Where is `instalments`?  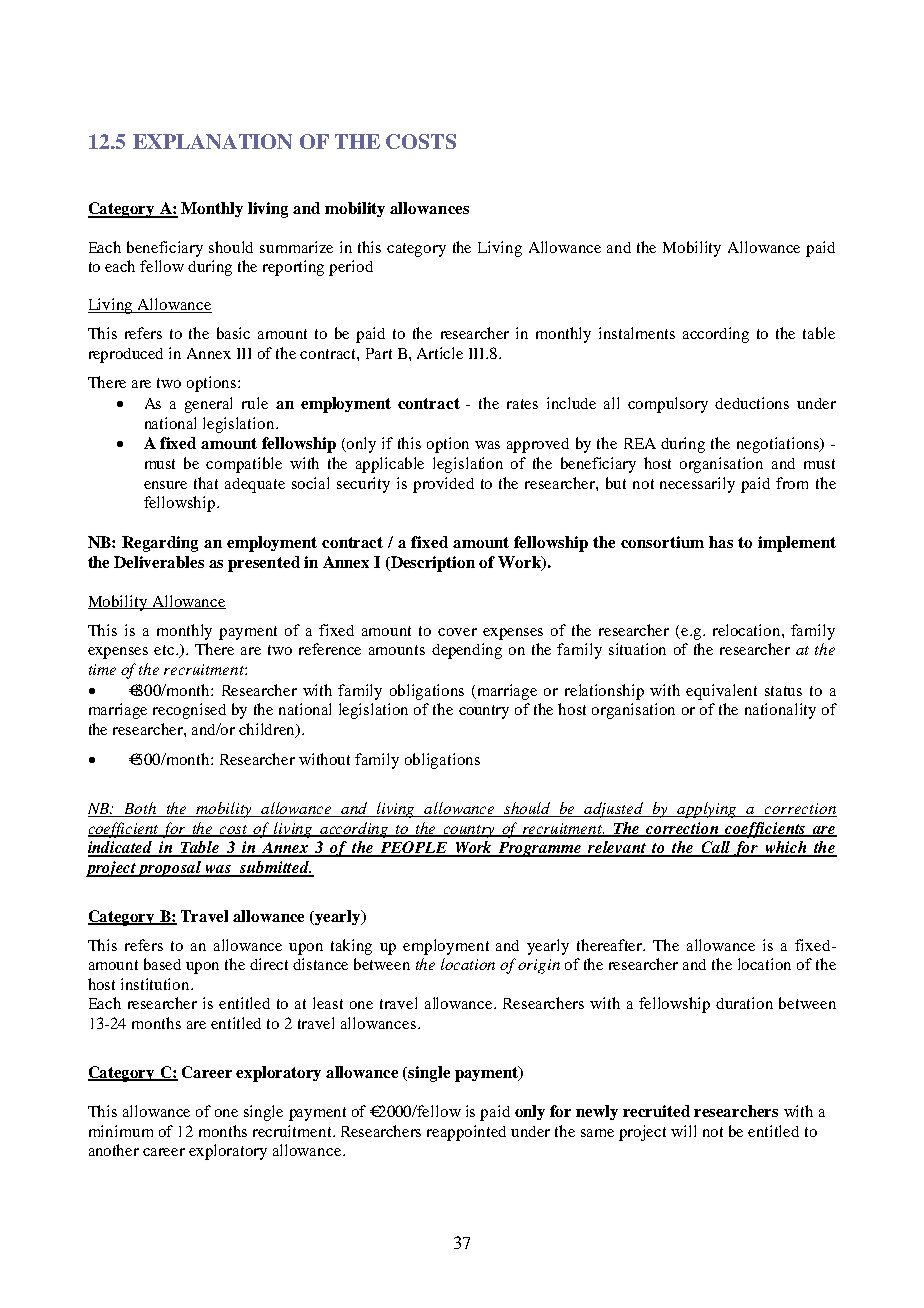 instalments is located at coordinates (637, 333).
